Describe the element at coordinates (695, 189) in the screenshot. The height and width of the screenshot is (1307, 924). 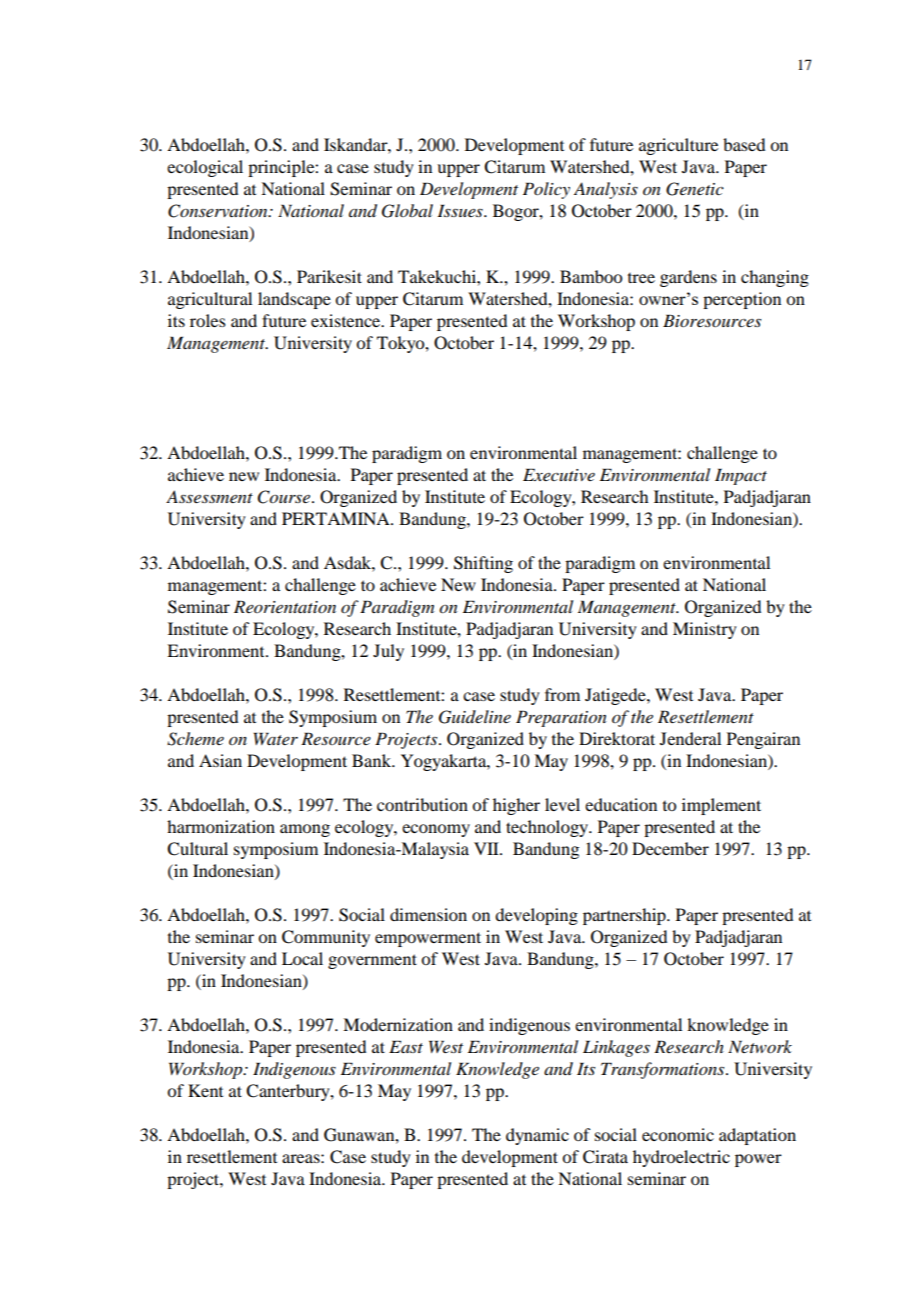
I see `Genetic` at that location.
